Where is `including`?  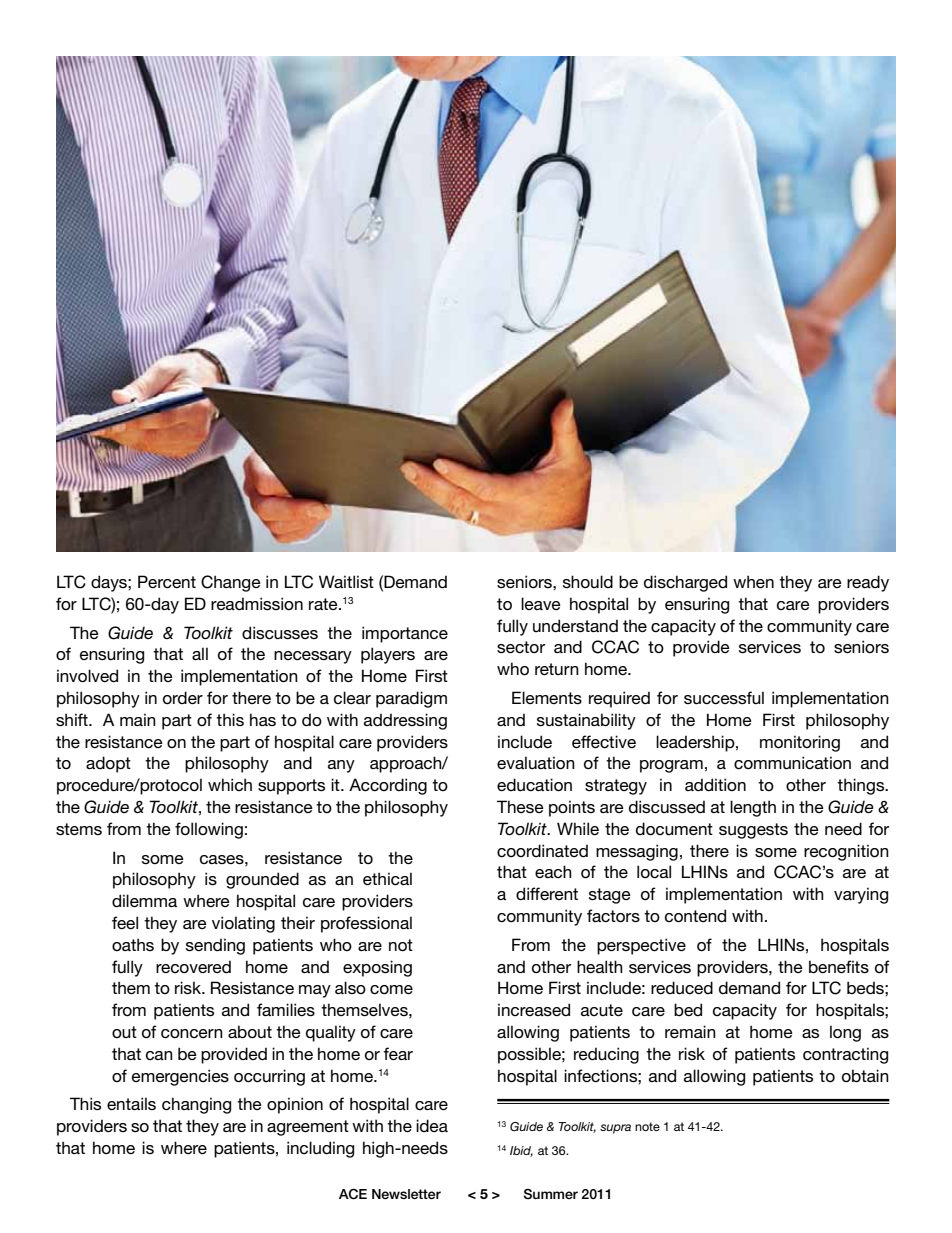 including is located at coordinates (320, 1149).
